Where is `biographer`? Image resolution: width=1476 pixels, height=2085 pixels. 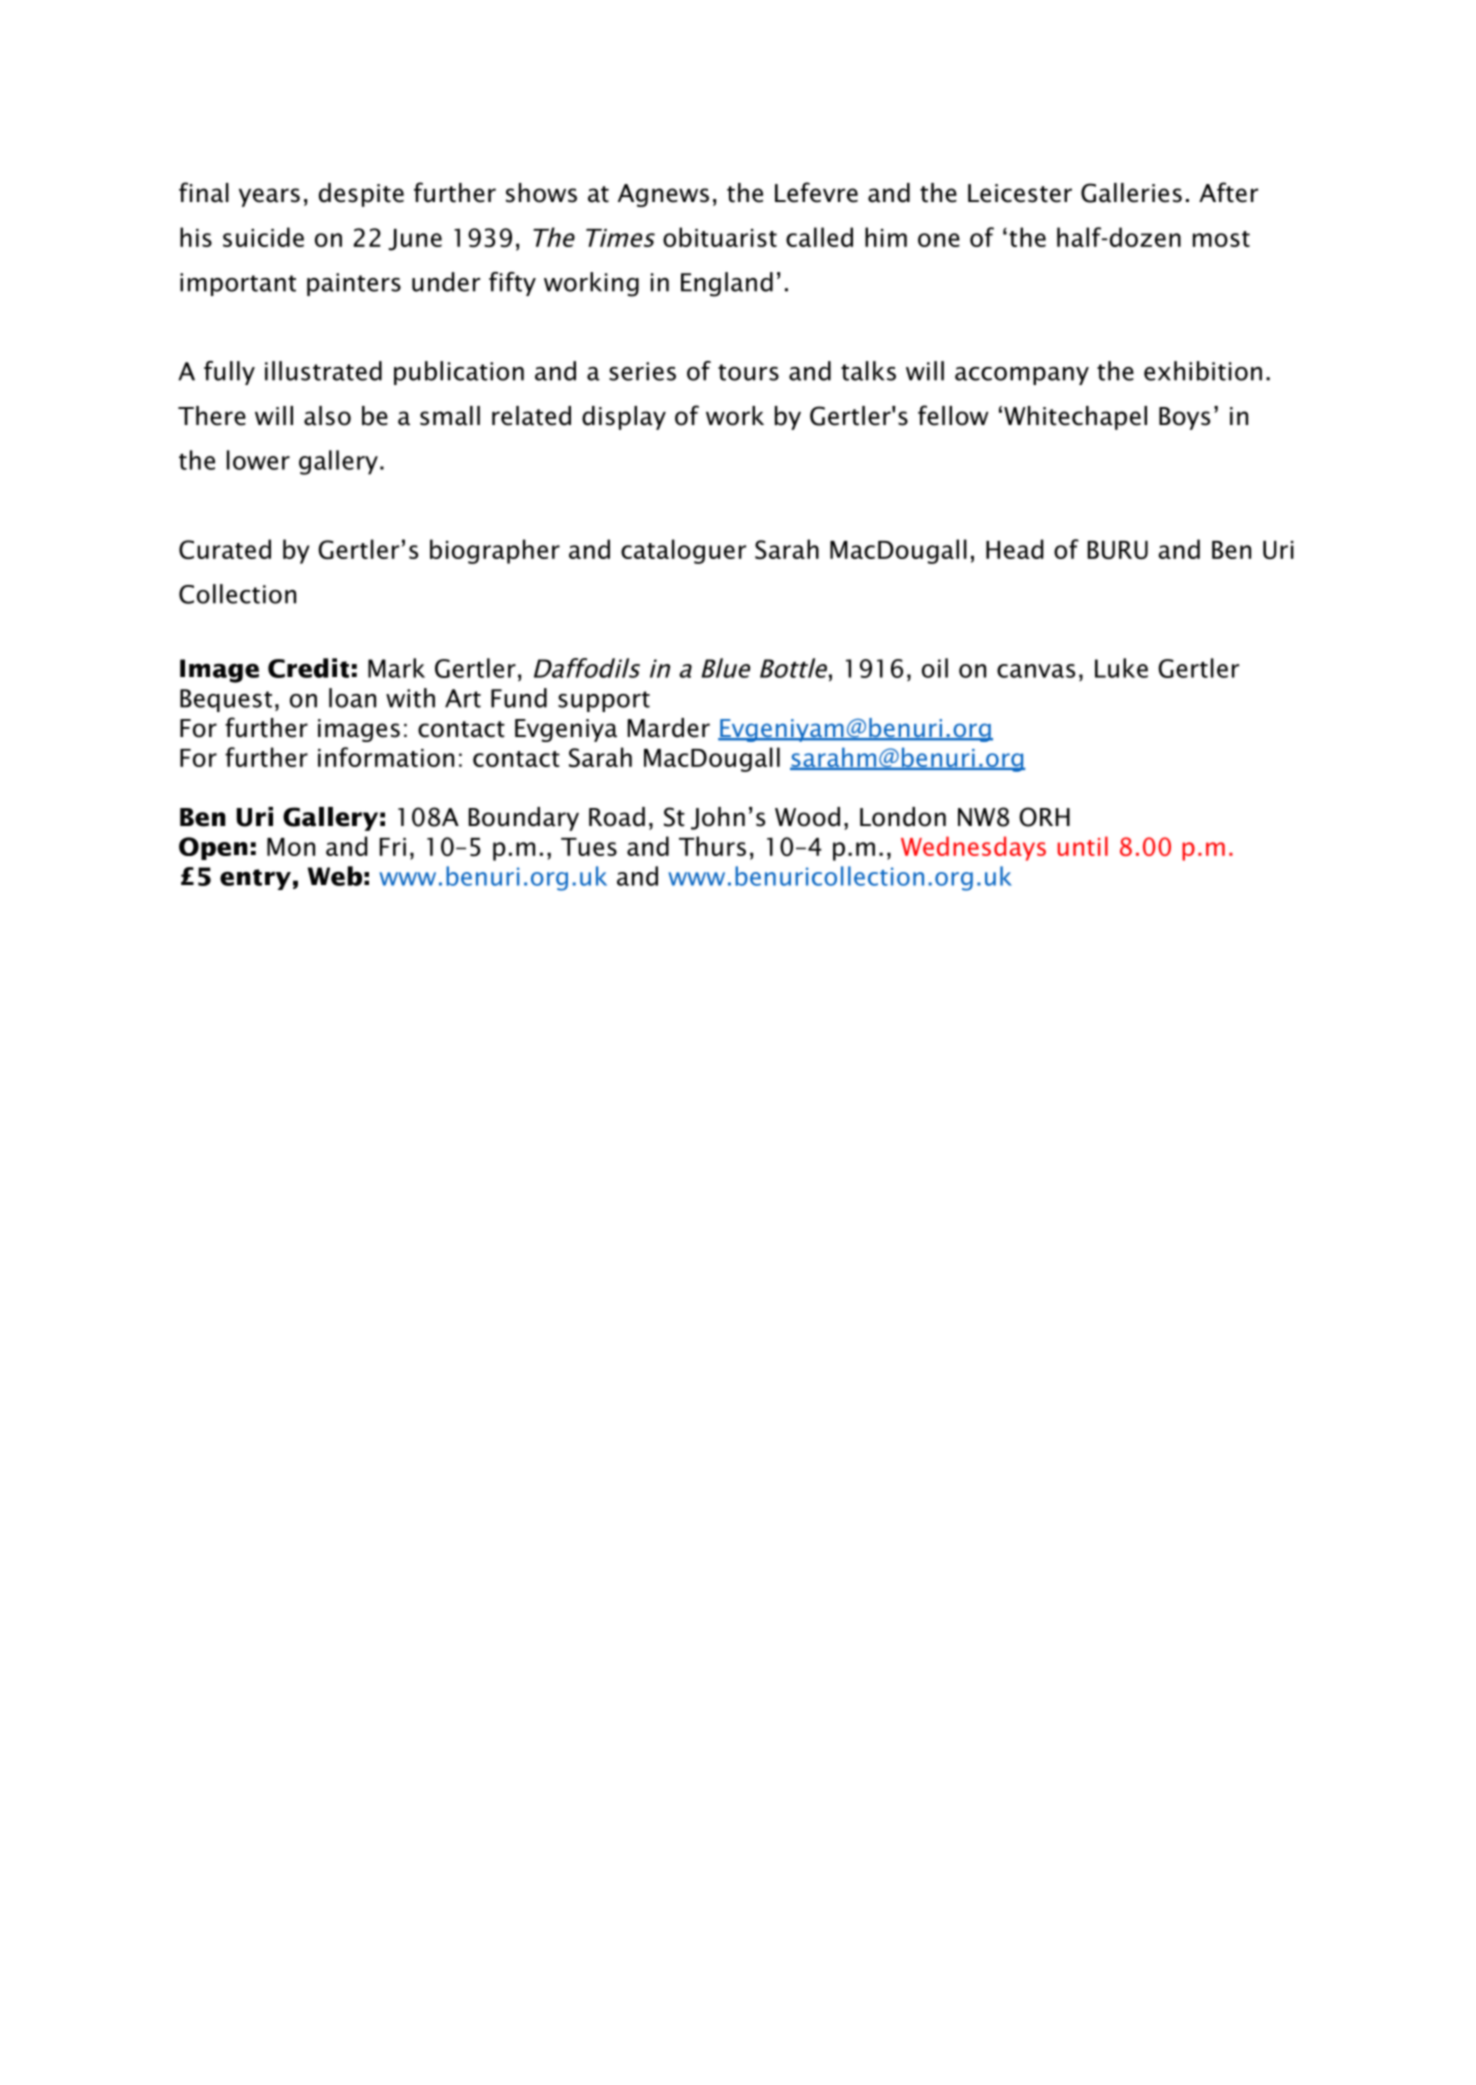
biographer is located at coordinates (495, 551).
